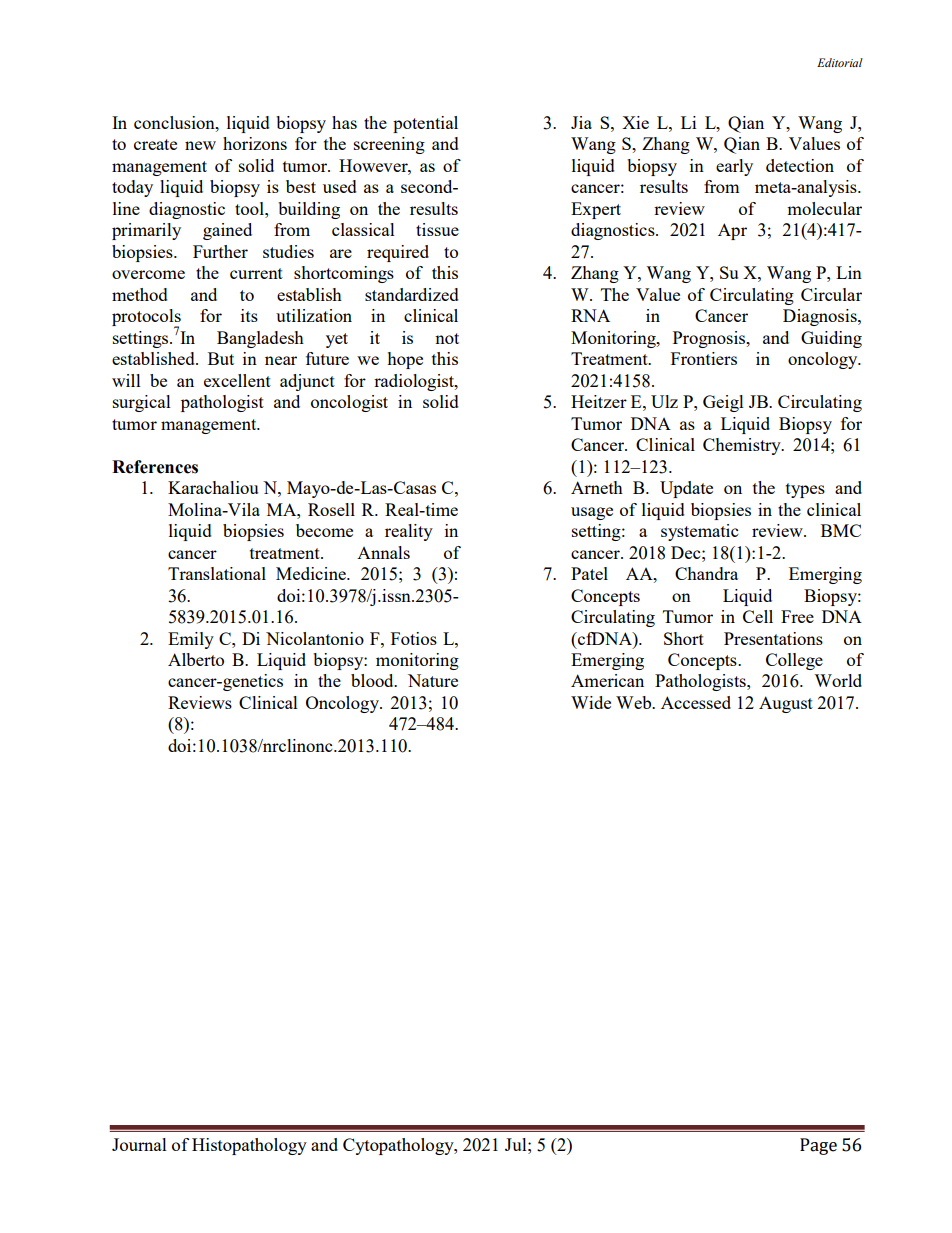 The height and width of the screenshot is (1233, 952). What do you see at coordinates (840, 62) in the screenshot?
I see `Editorial` at bounding box center [840, 62].
